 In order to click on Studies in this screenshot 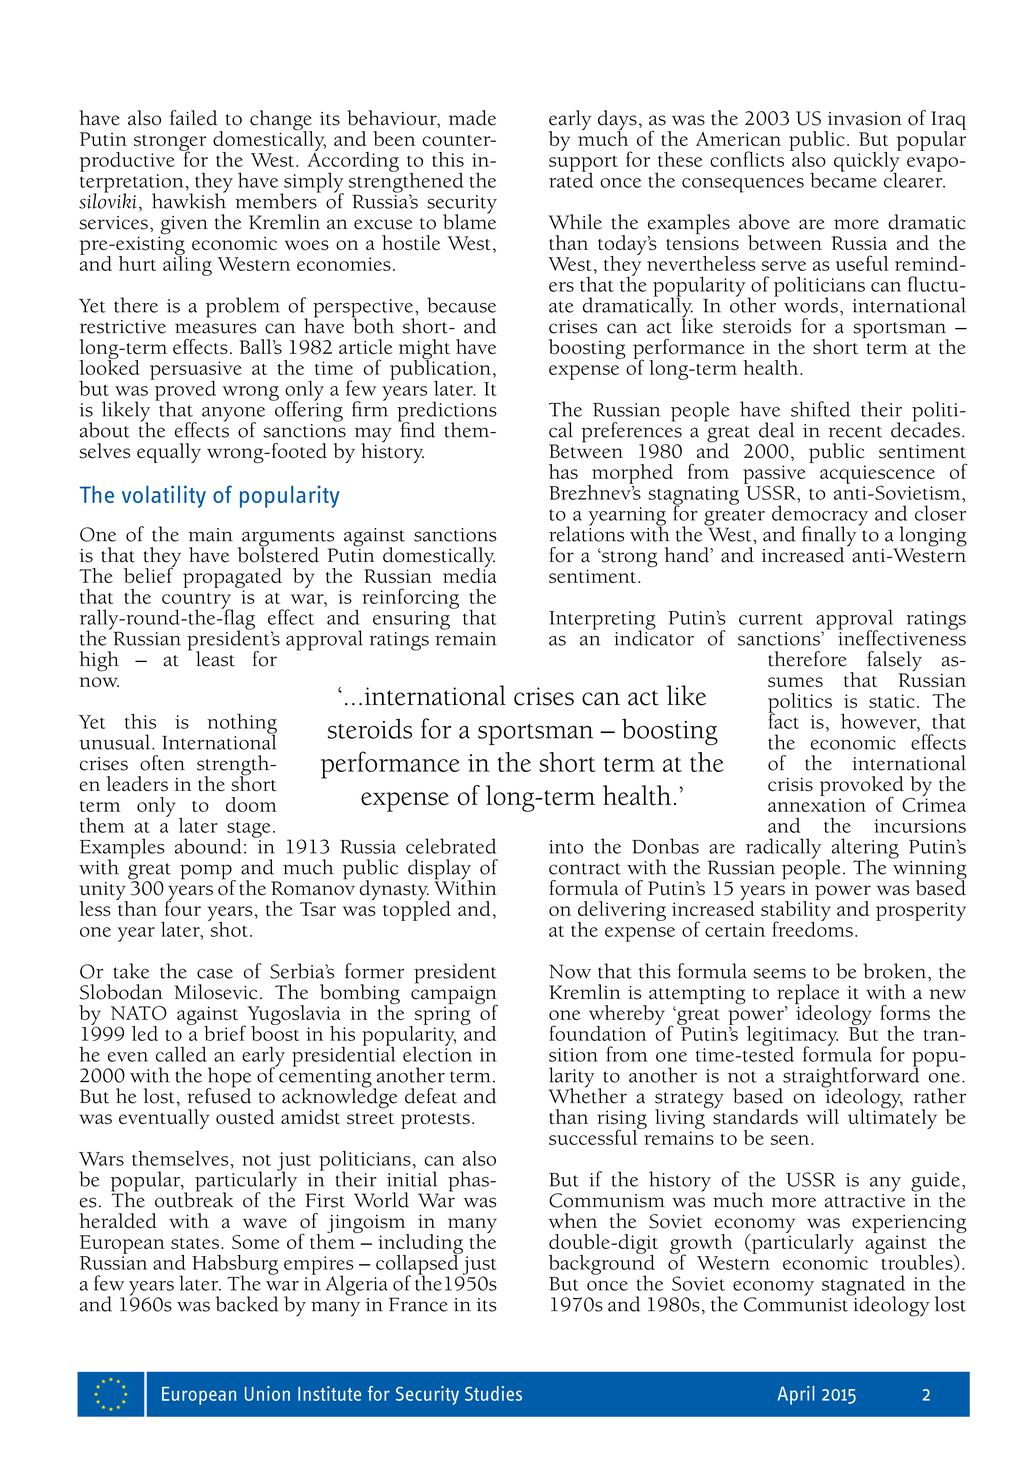, I will do `click(493, 1393)`.
